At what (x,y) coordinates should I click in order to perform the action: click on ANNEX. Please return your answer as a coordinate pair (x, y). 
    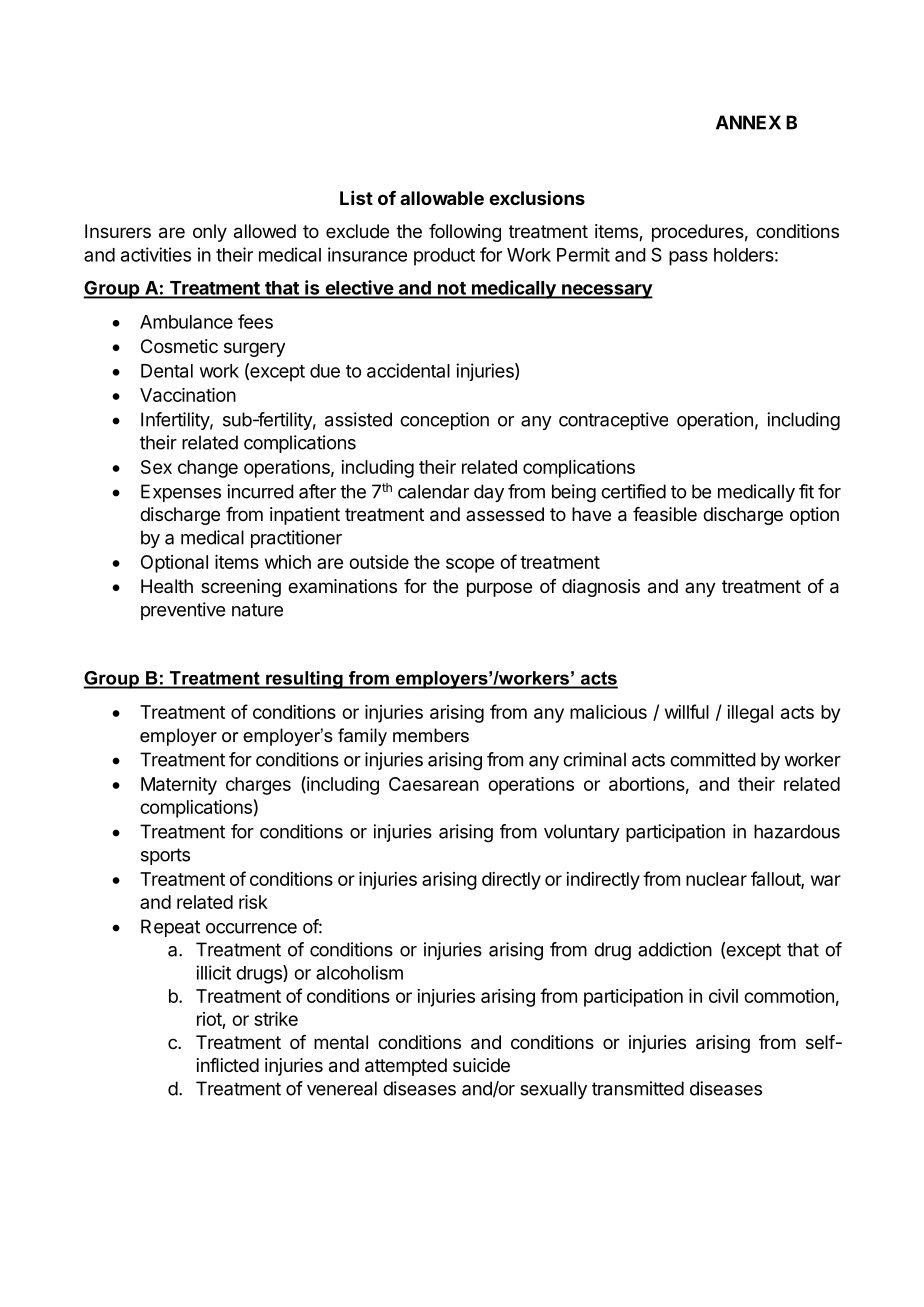
    Looking at the image, I should click on (748, 122).
